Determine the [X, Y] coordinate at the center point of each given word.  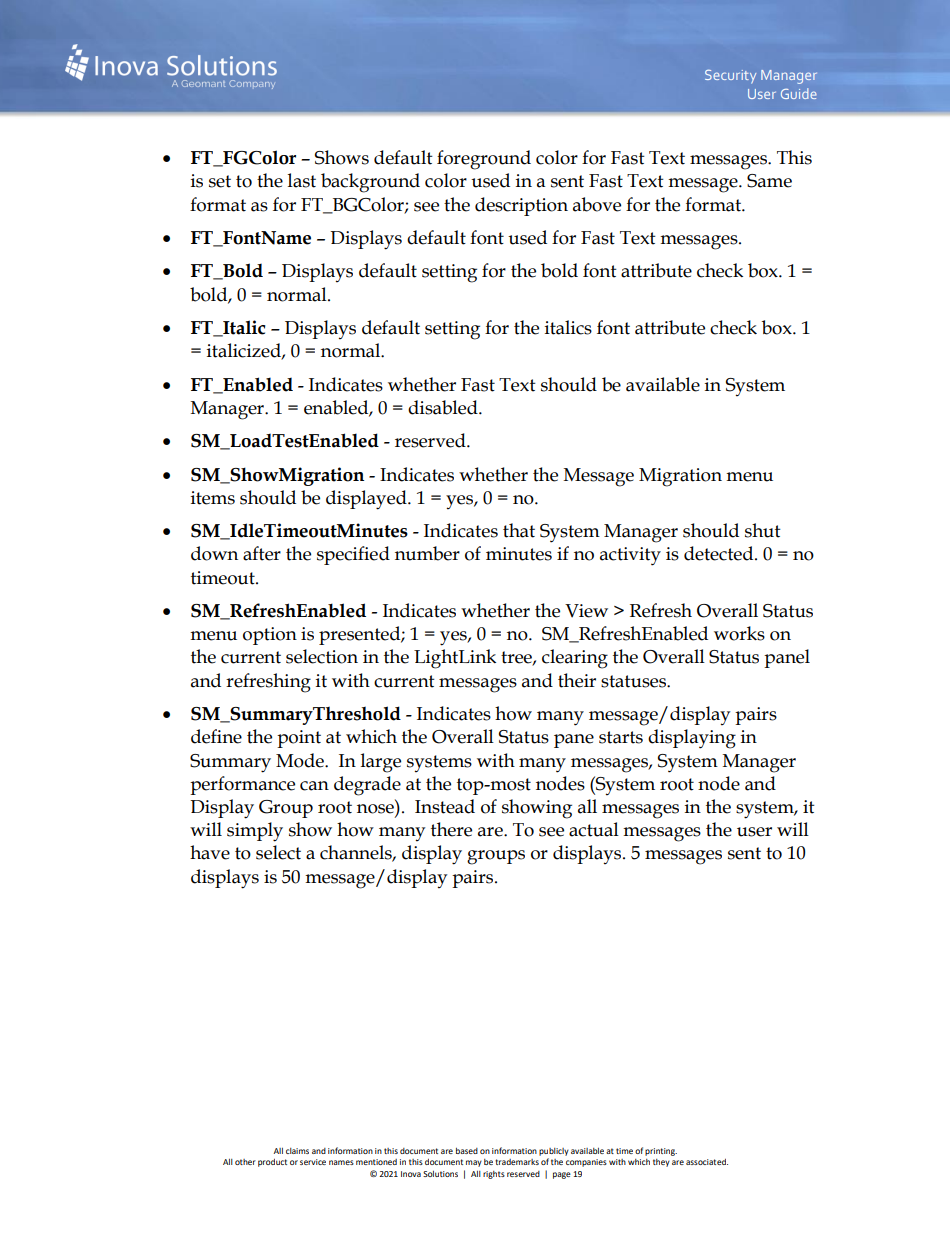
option [270, 636]
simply [255, 832]
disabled [444, 407]
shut [763, 530]
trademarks [517, 1162]
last [302, 180]
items [213, 498]
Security [730, 77]
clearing [575, 659]
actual [594, 829]
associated [707, 1162]
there [451, 829]
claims [297, 1151]
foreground [484, 160]
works [739, 633]
